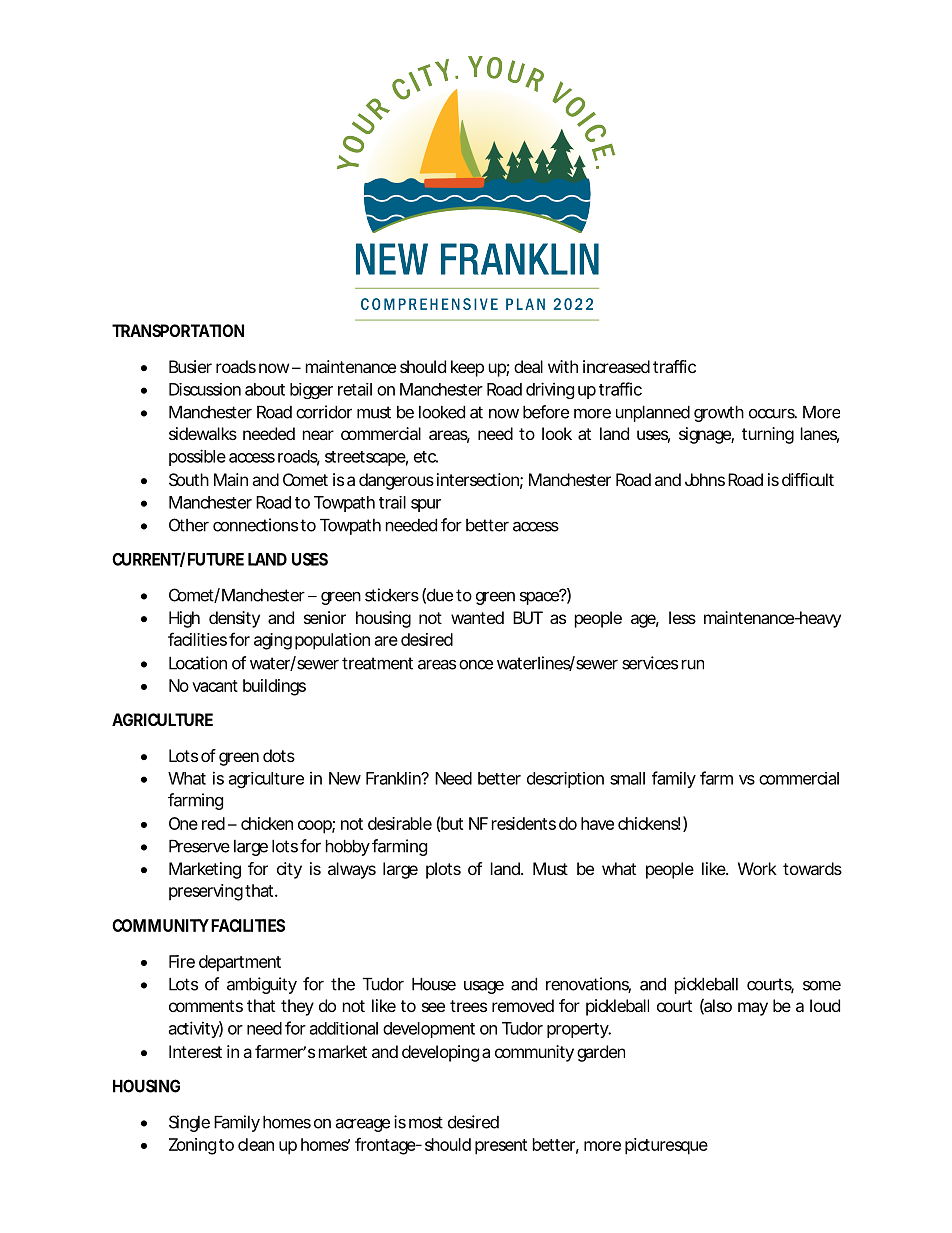 Image resolution: width=952 pixels, height=1233 pixels. I want to click on about, so click(265, 389).
